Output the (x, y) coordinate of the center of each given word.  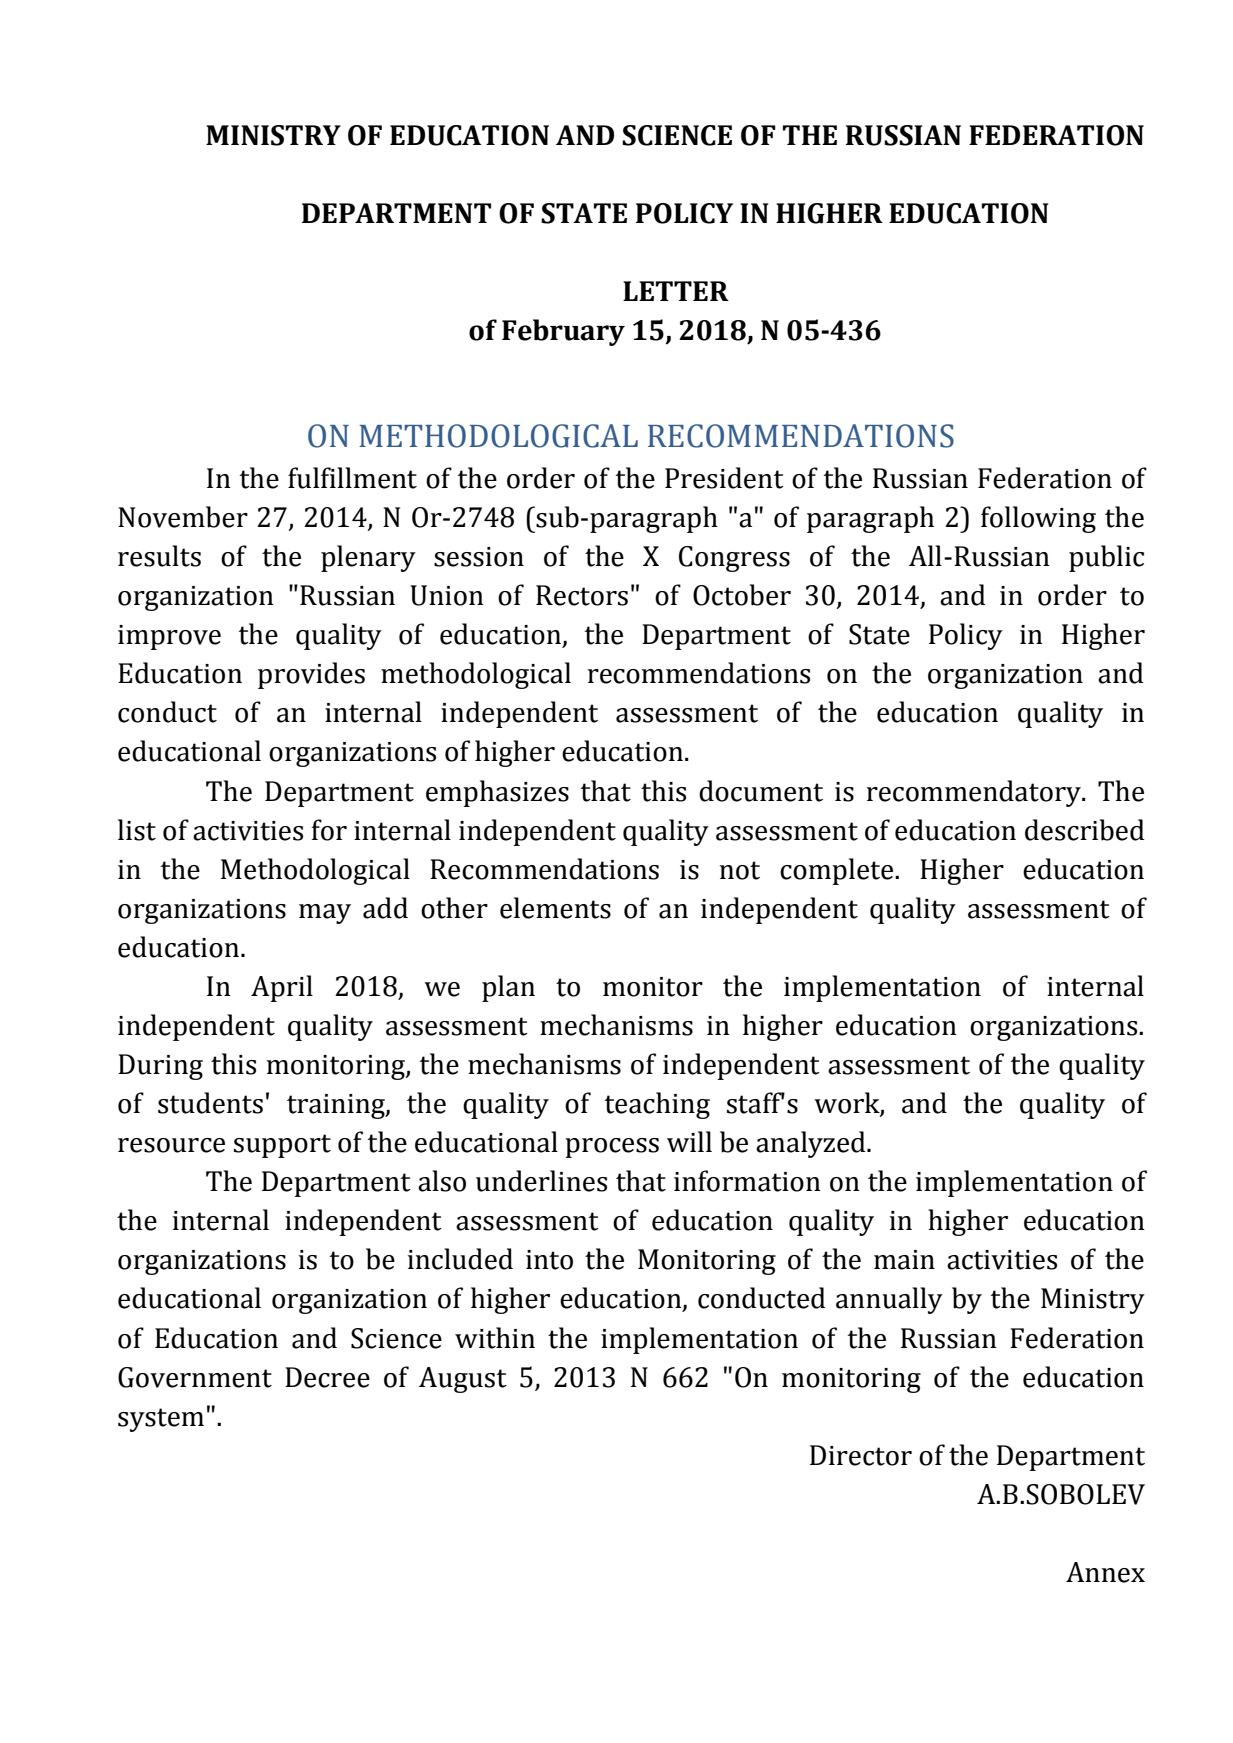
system (161, 1420)
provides (311, 675)
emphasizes (497, 793)
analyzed (812, 1144)
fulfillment (352, 478)
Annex (1105, 1572)
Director (861, 1455)
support (282, 1146)
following (1038, 519)
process (612, 1148)
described (1085, 830)
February (563, 332)
